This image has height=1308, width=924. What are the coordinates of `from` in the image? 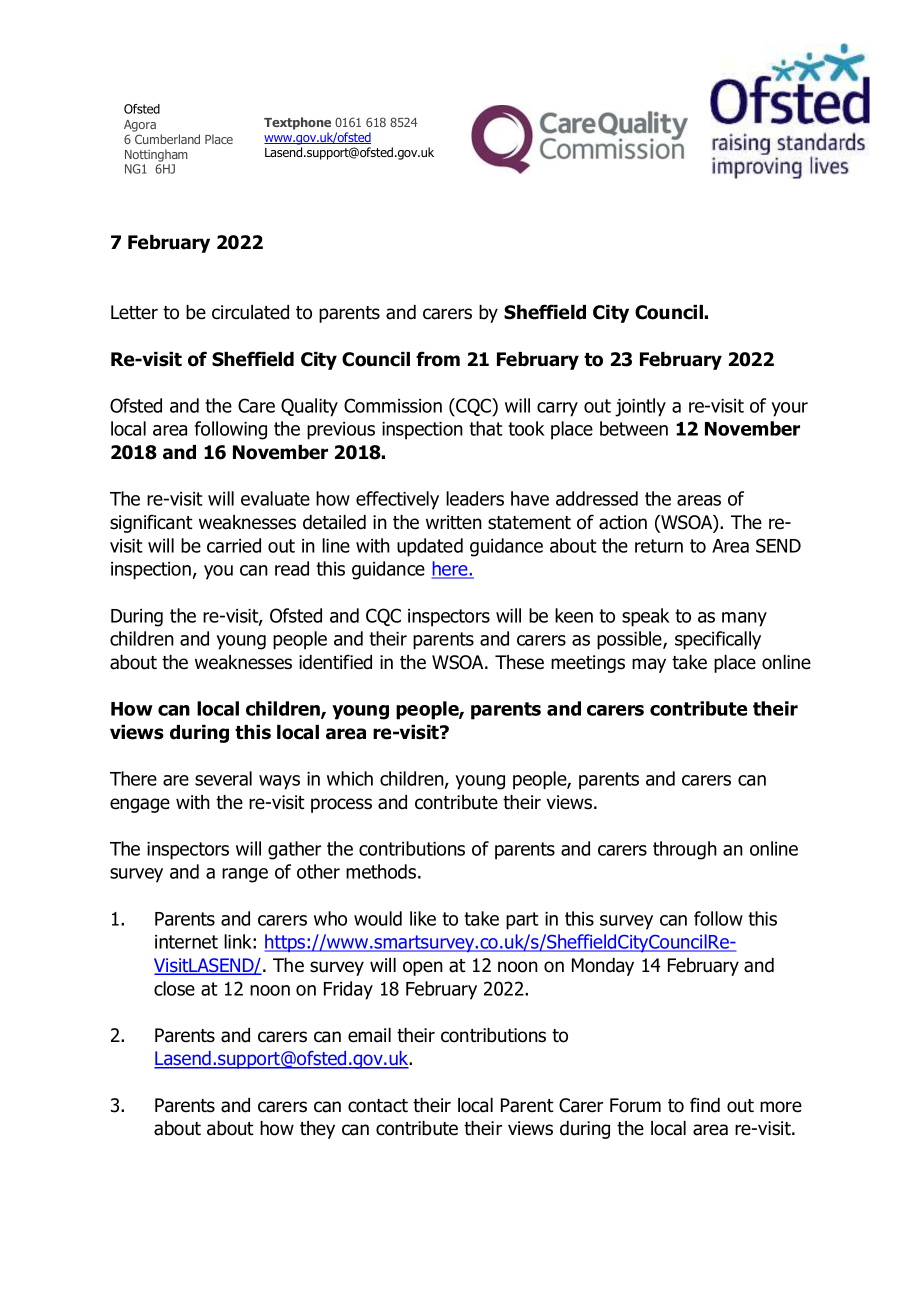 It's located at (438, 359).
